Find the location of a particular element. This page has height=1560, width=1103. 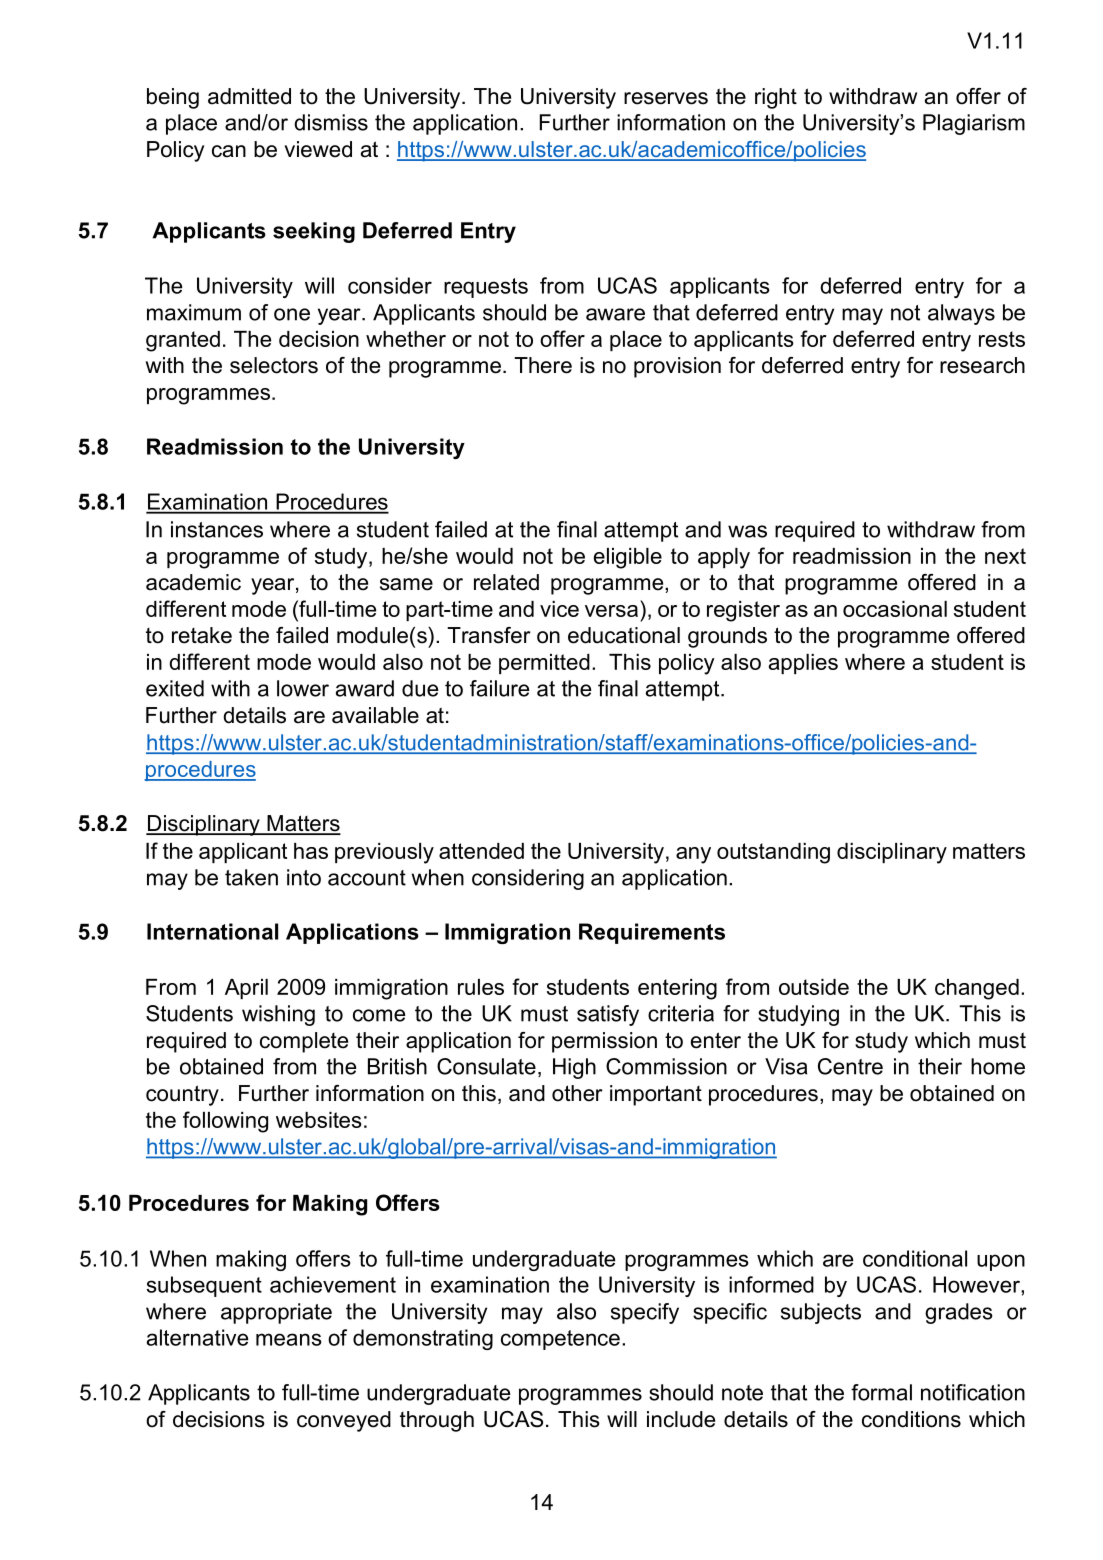

reserves is located at coordinates (666, 98).
